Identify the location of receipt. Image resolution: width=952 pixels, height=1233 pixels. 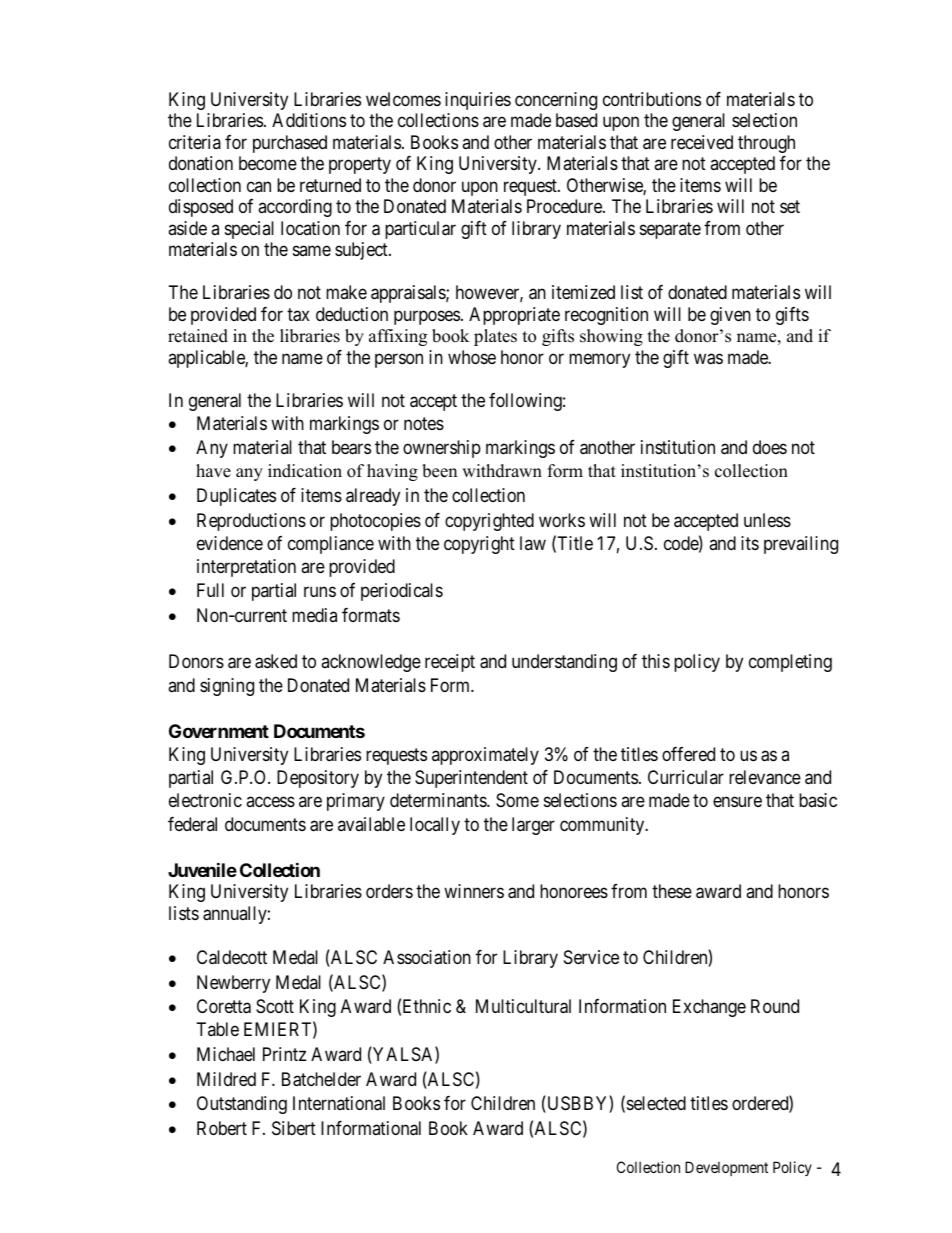
(450, 663).
